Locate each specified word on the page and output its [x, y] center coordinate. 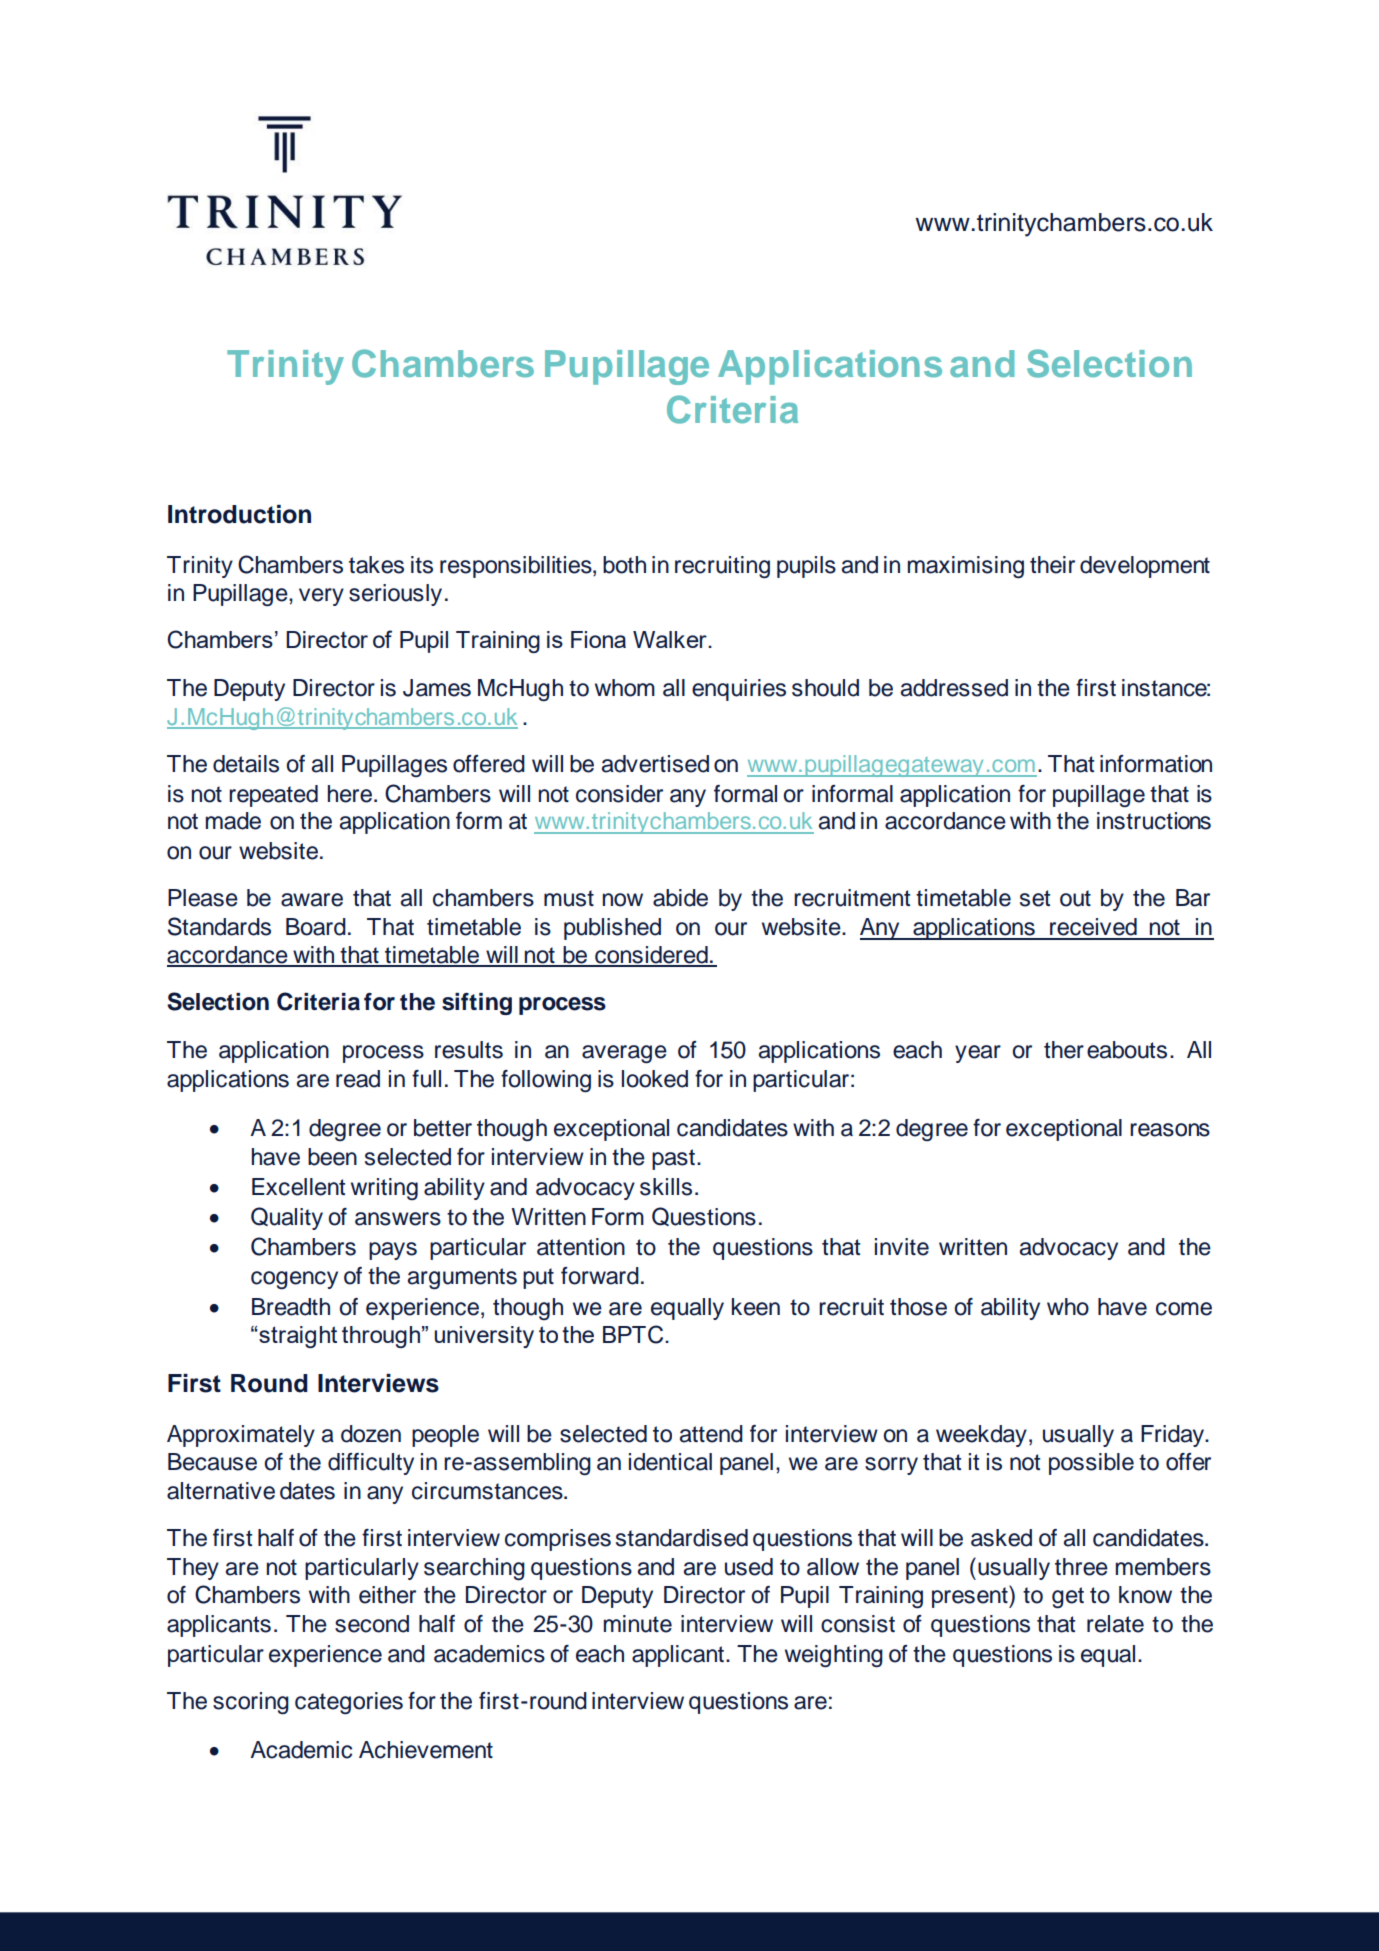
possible [1091, 1464]
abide [680, 898]
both [624, 565]
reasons [1170, 1130]
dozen [371, 1434]
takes [376, 565]
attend [711, 1434]
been [332, 1157]
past [675, 1159]
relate [1115, 1624]
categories [349, 1703]
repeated [273, 796]
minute [638, 1624]
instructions [1154, 821]
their [1052, 565]
